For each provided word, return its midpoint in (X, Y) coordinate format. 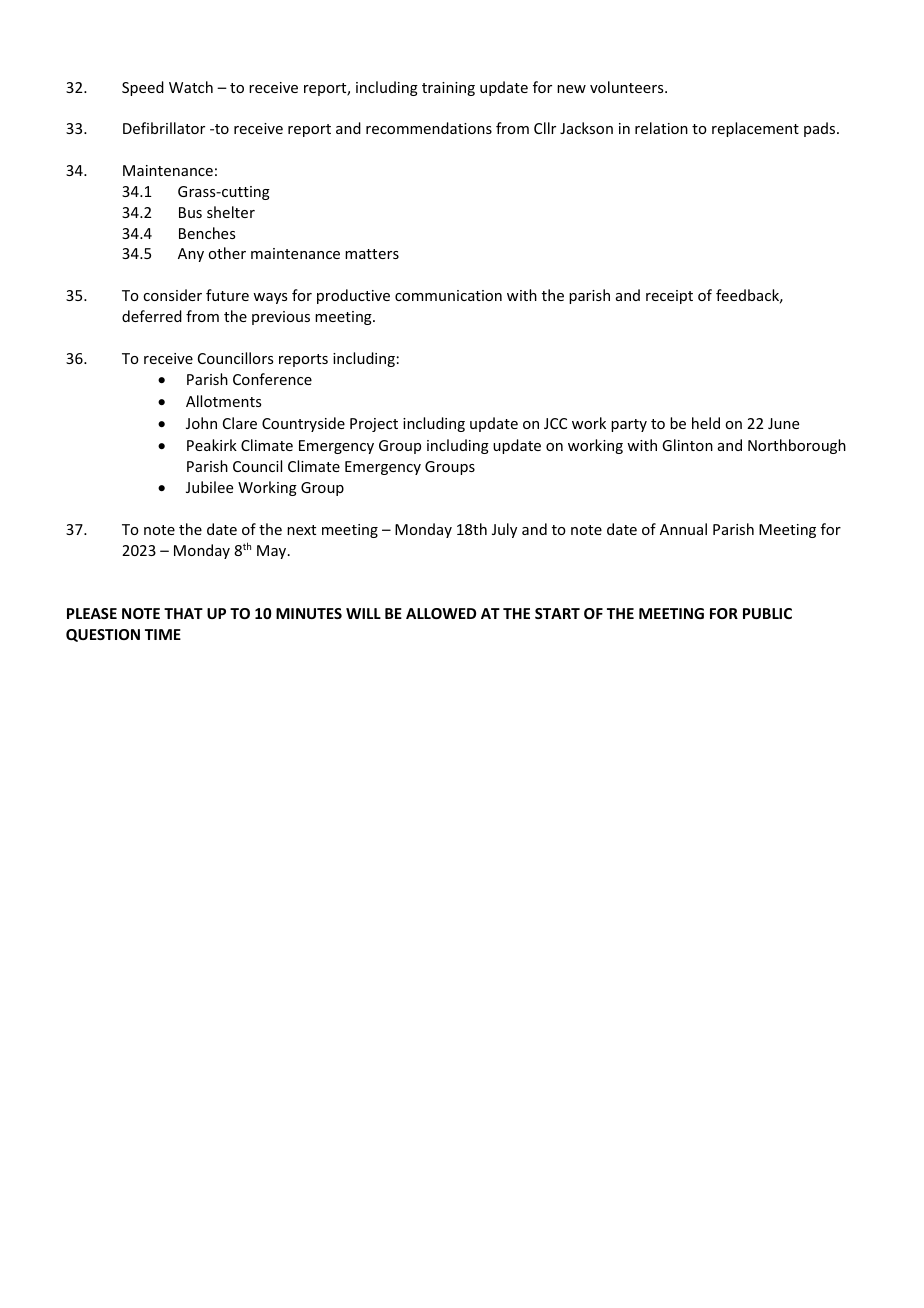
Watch (191, 87)
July (504, 530)
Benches (207, 233)
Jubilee (209, 487)
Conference (272, 379)
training (448, 89)
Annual (683, 529)
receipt (669, 297)
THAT (183, 613)
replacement (755, 129)
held (706, 423)
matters (372, 254)
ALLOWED (441, 613)
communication (448, 295)
